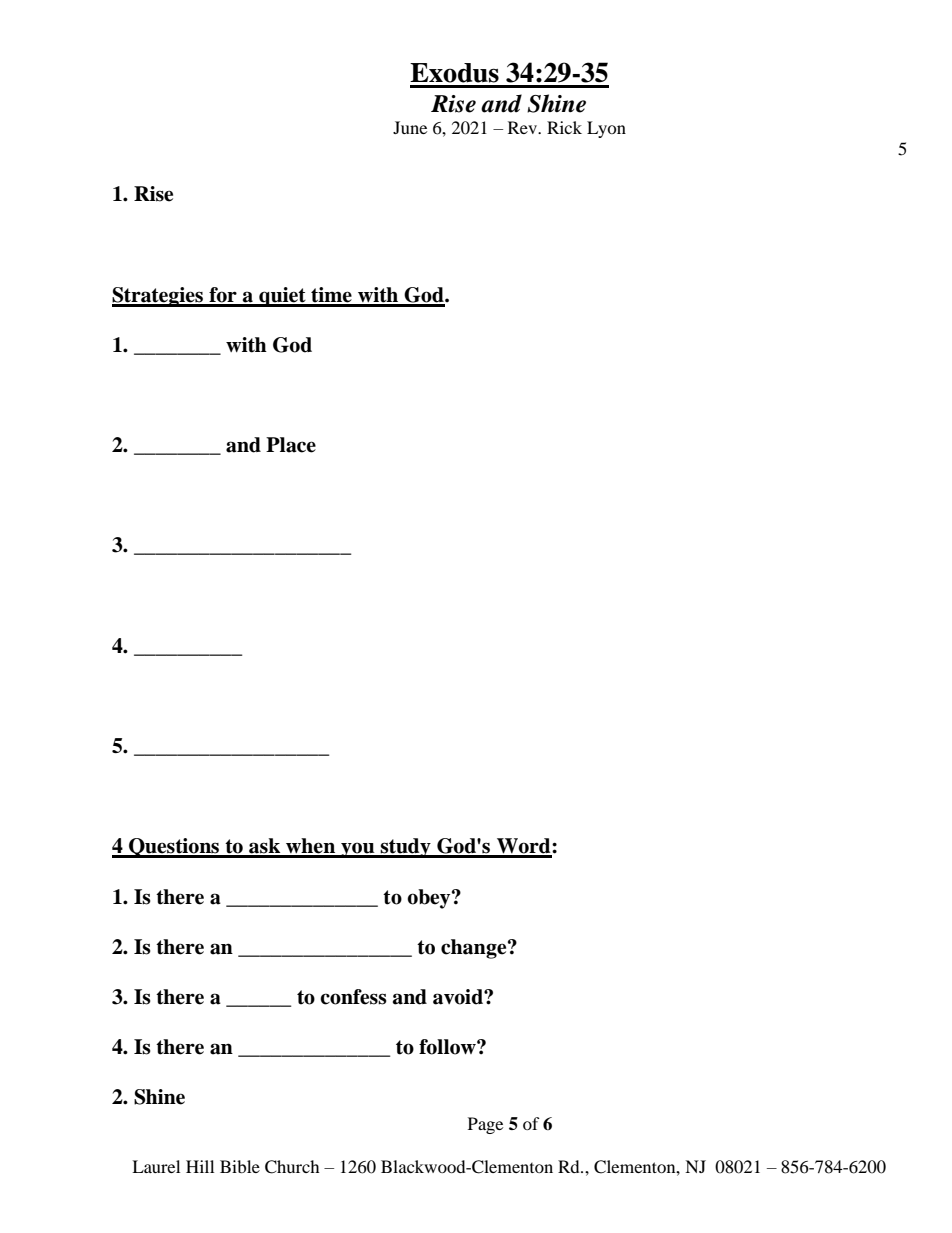 Image resolution: width=952 pixels, height=1233 pixels. What do you see at coordinates (459, 997) in the page?
I see `avoid` at bounding box center [459, 997].
